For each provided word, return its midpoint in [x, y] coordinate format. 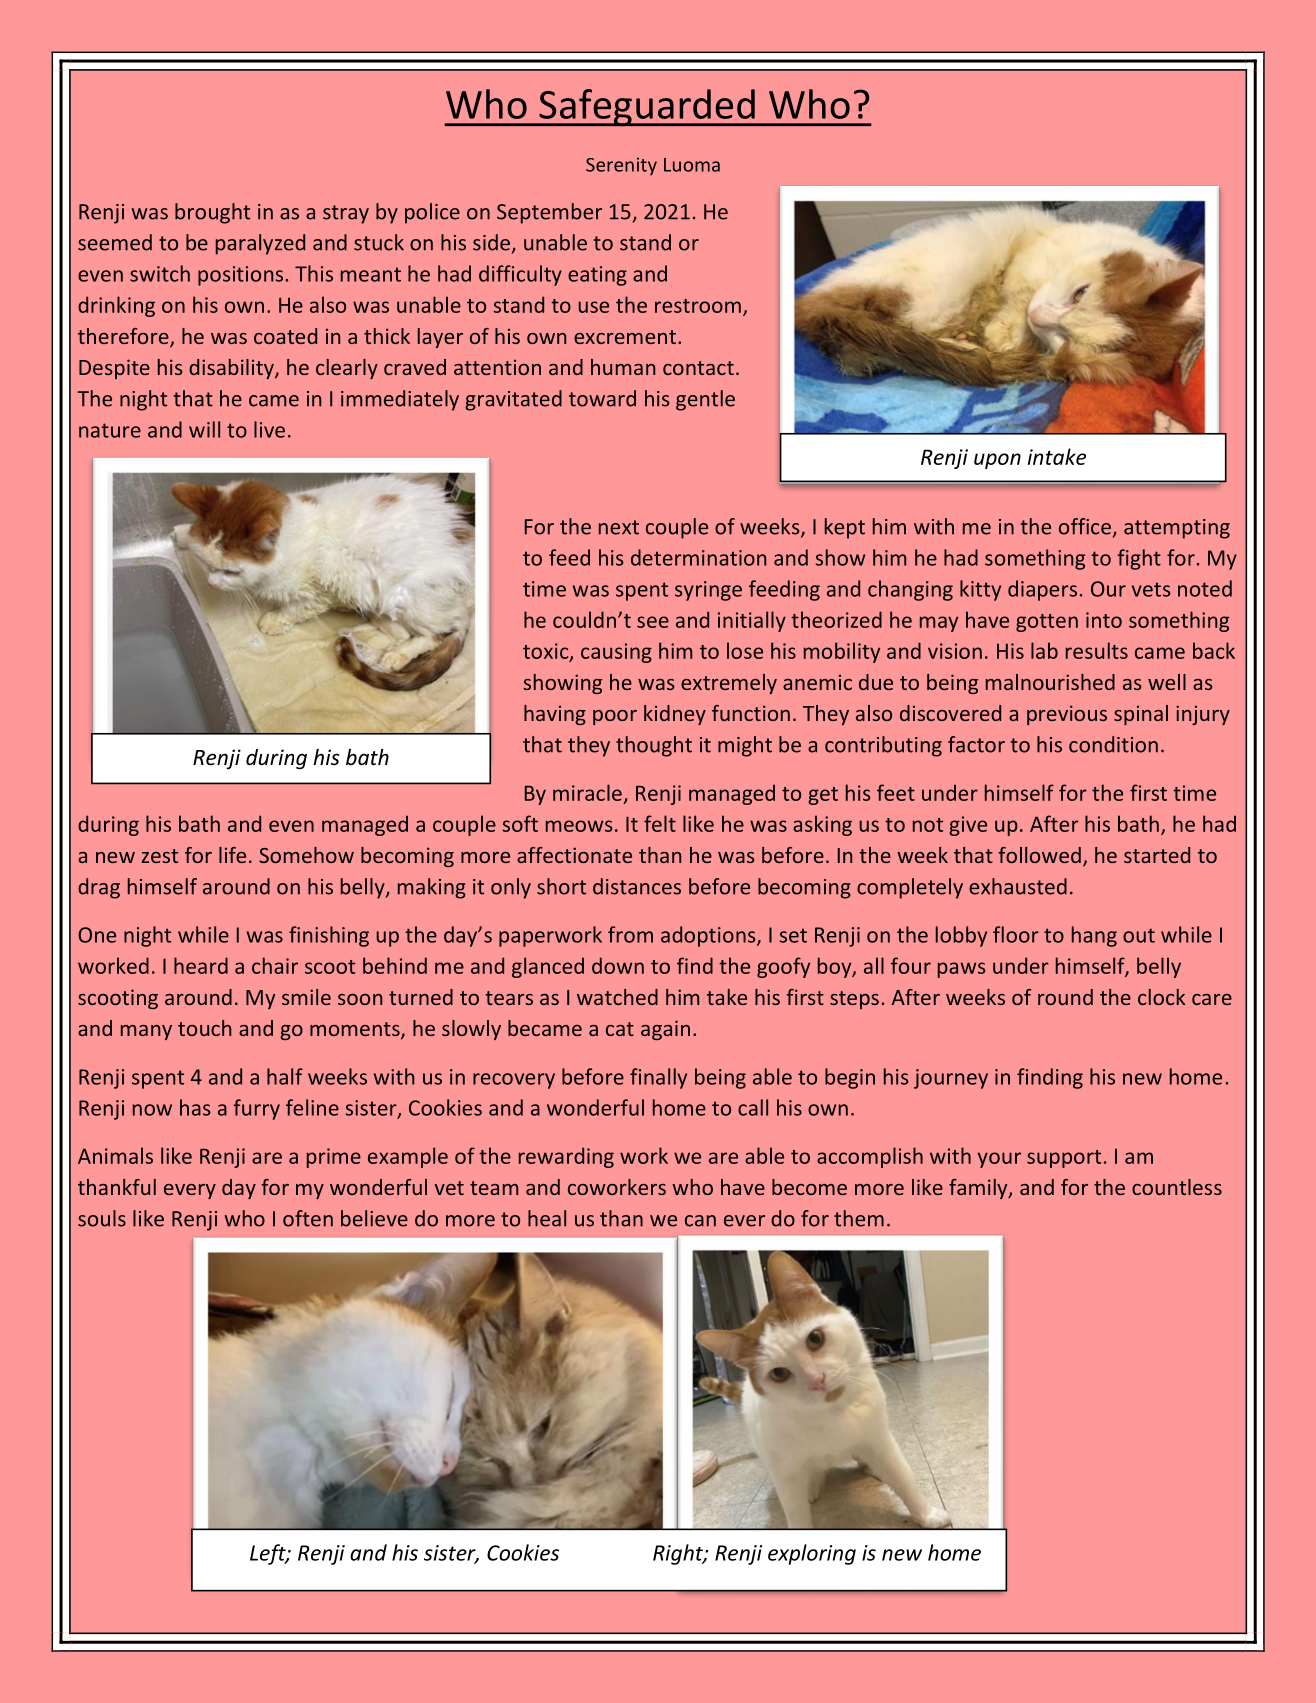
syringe [708, 591]
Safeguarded [647, 108]
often [308, 1218]
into [1104, 620]
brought [212, 213]
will [204, 429]
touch [204, 1028]
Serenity [621, 166]
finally [658, 1078]
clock [1161, 997]
